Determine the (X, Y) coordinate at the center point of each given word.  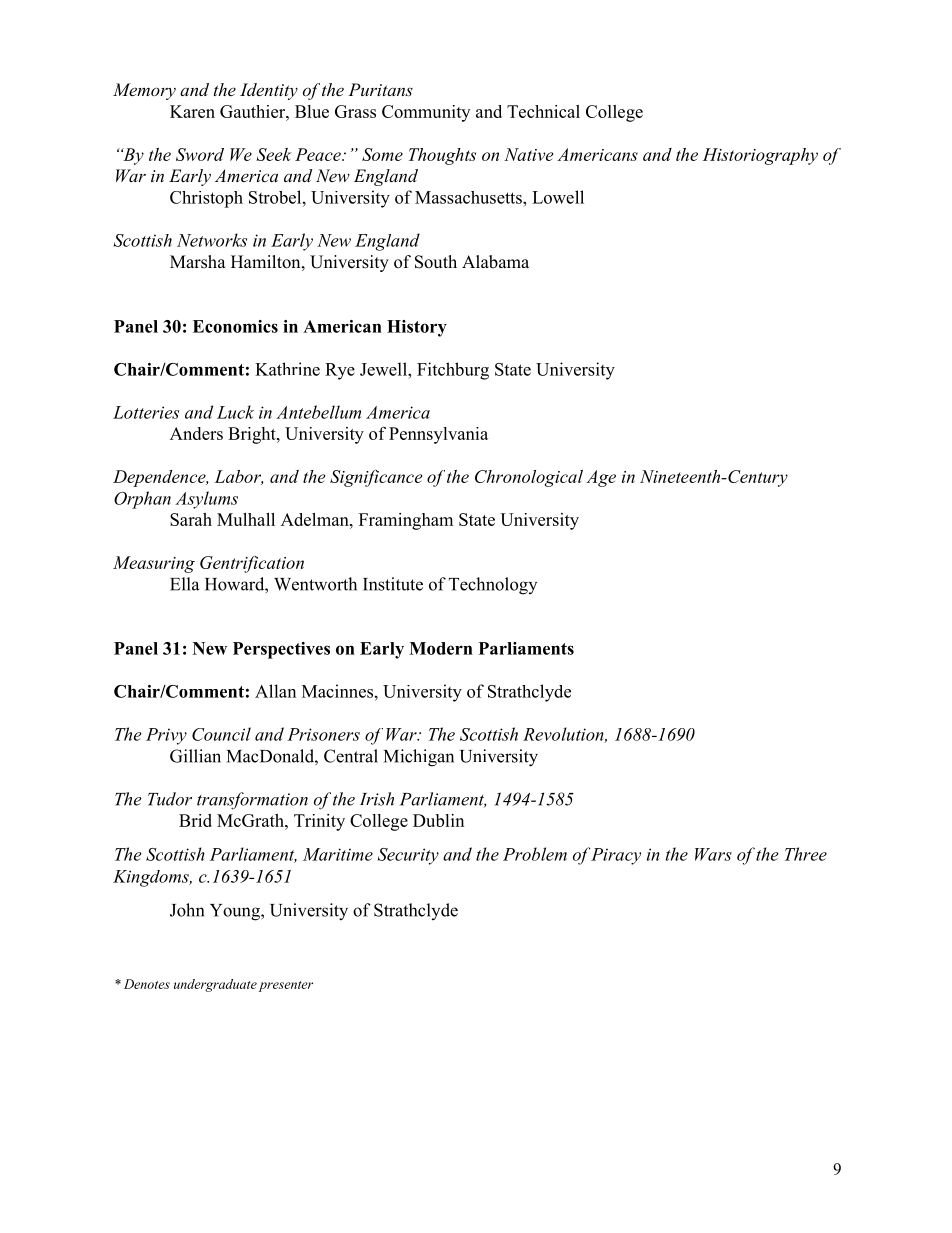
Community (426, 113)
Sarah (191, 519)
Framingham (406, 521)
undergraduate (215, 985)
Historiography (760, 156)
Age (601, 478)
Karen (192, 111)
